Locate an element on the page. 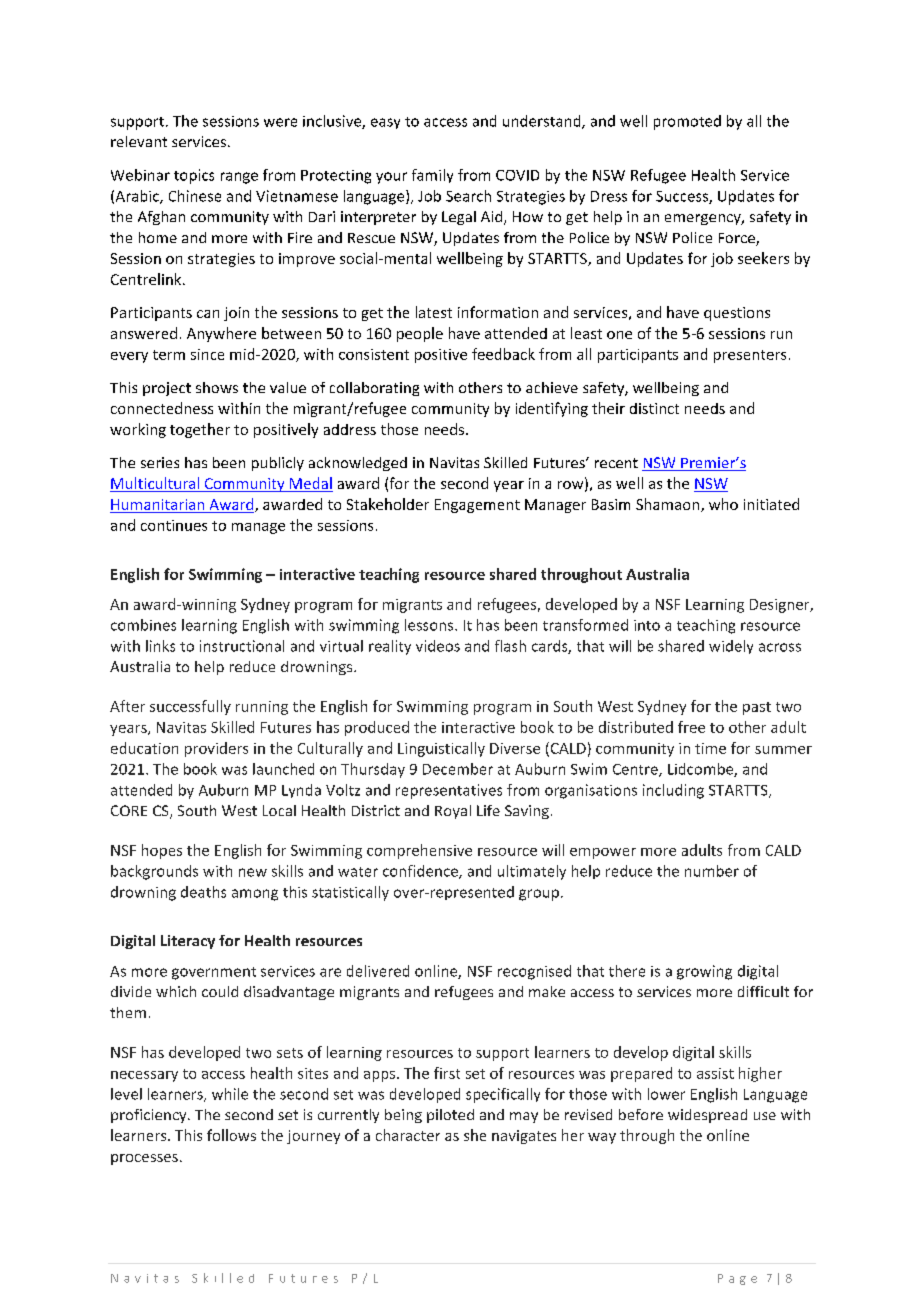 The image size is (924, 1308). family is located at coordinates (432, 176).
